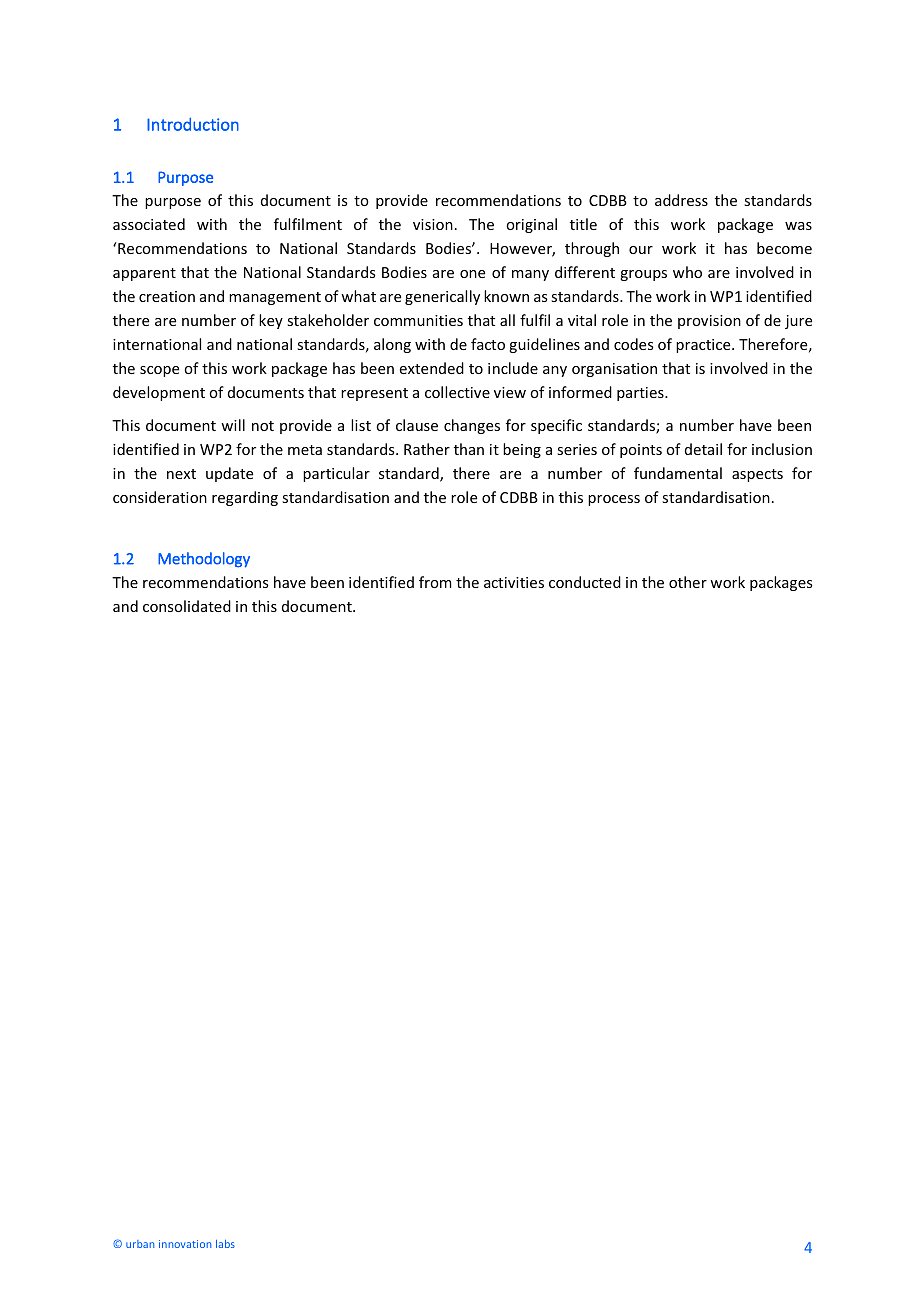  I want to click on urban, so click(140, 1244).
